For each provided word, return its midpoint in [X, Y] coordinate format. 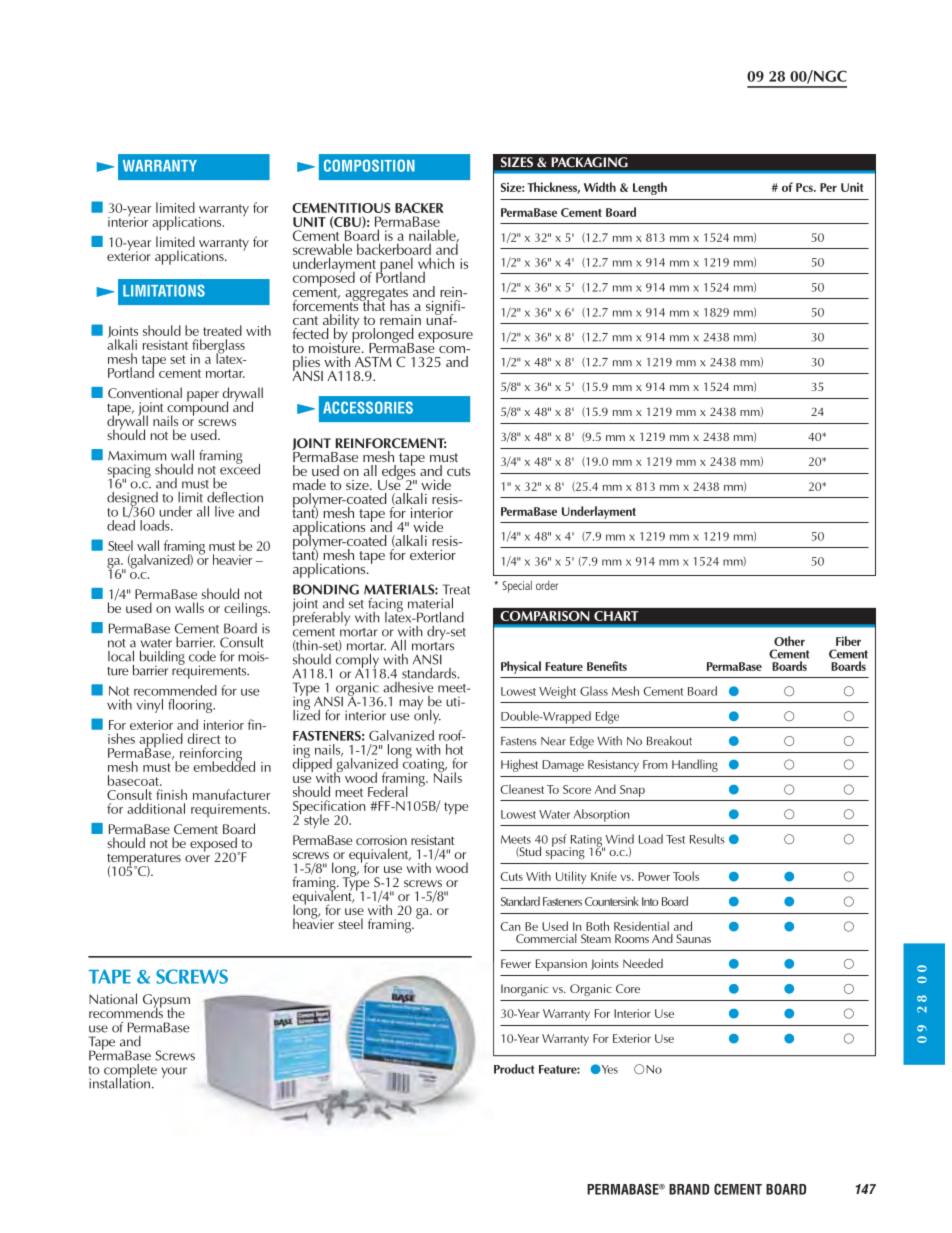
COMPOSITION [369, 165]
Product [514, 1069]
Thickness [553, 188]
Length [650, 188]
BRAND [689, 1189]
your [174, 1072]
